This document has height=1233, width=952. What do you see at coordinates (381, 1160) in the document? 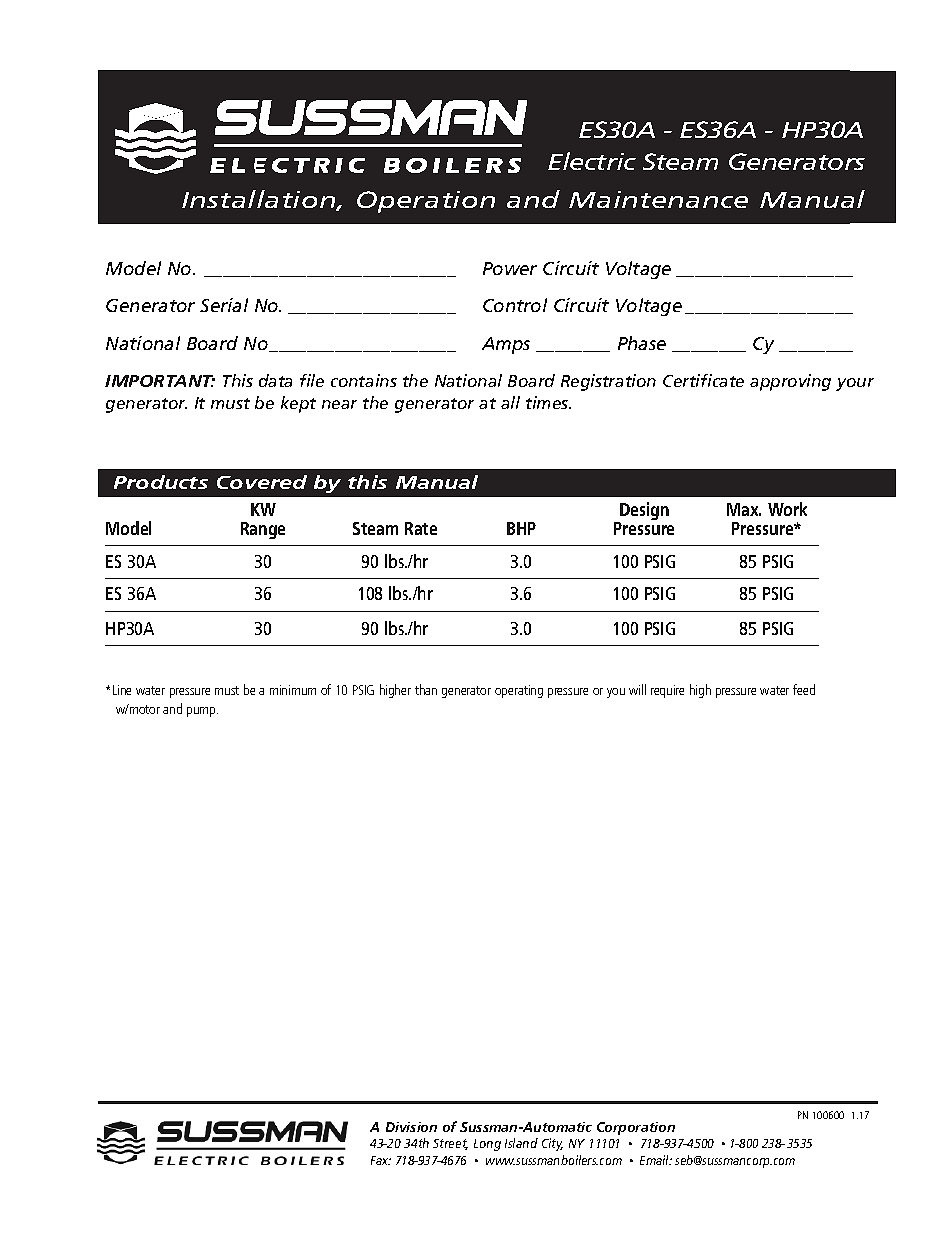
I see `Fax` at bounding box center [381, 1160].
